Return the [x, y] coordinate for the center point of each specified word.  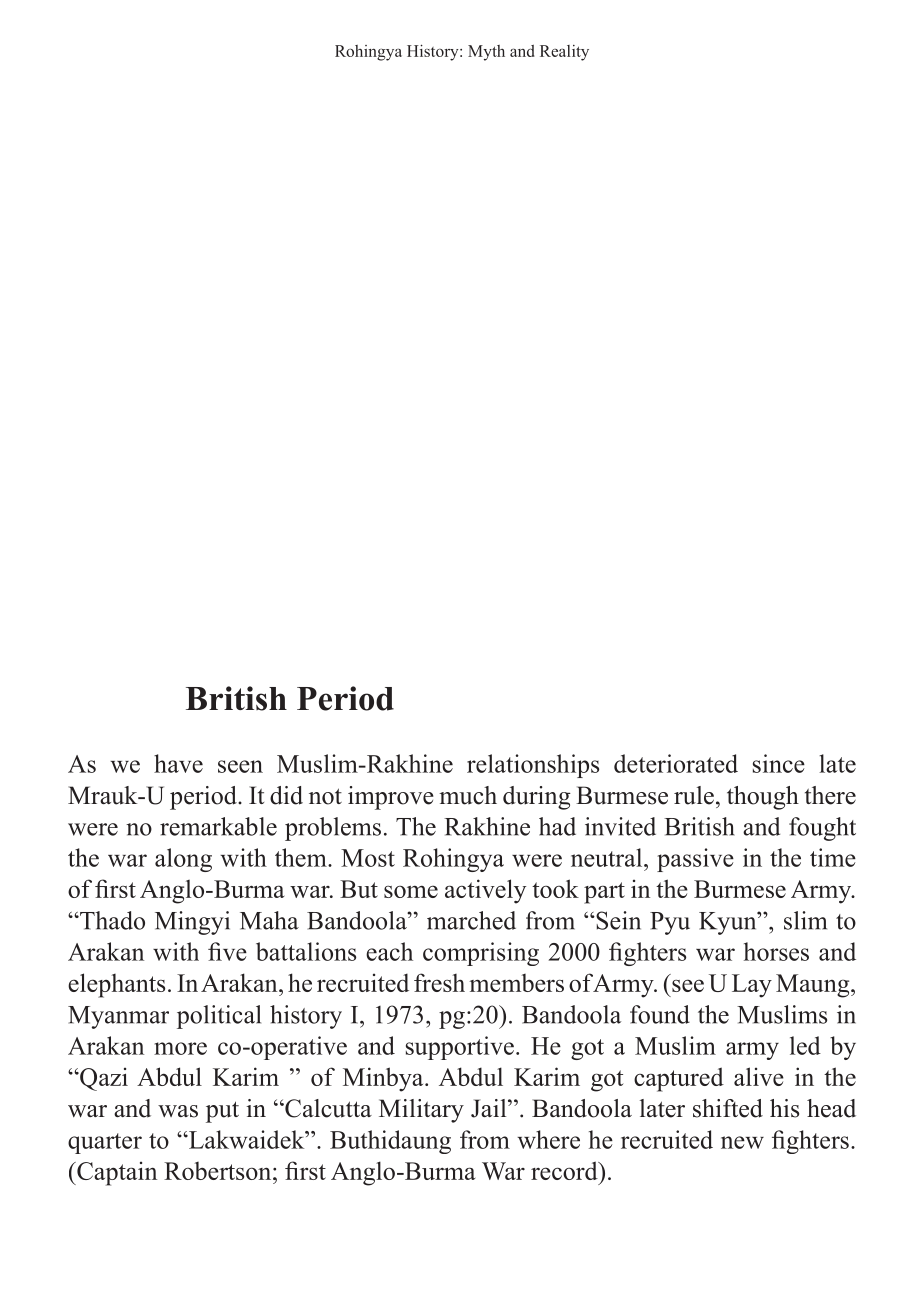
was [178, 1111]
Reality [564, 53]
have [178, 763]
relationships [533, 766]
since [779, 763]
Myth [486, 53]
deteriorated [676, 763]
